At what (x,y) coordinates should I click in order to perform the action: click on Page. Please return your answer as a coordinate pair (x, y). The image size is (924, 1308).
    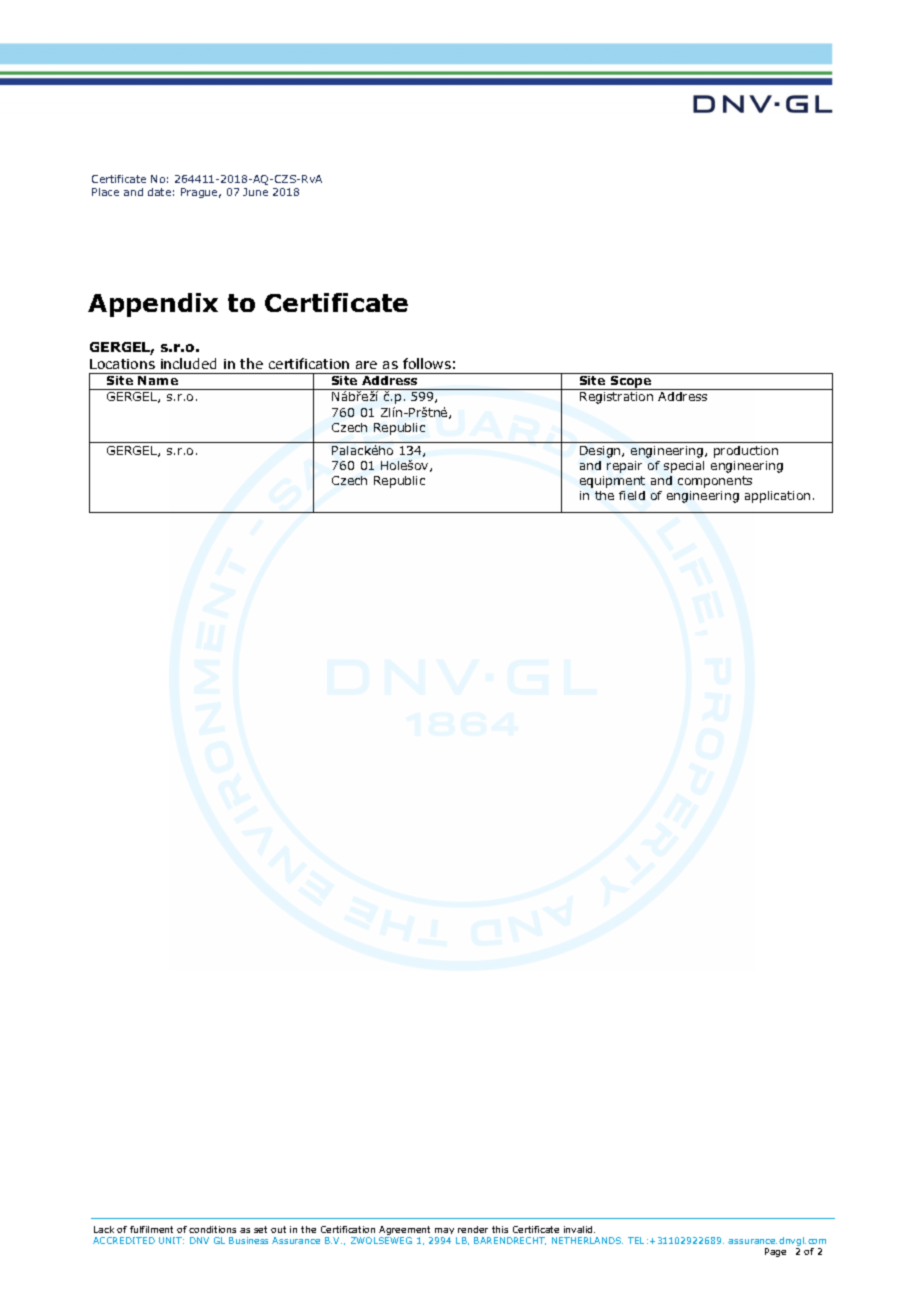
    Looking at the image, I should click on (775, 1252).
